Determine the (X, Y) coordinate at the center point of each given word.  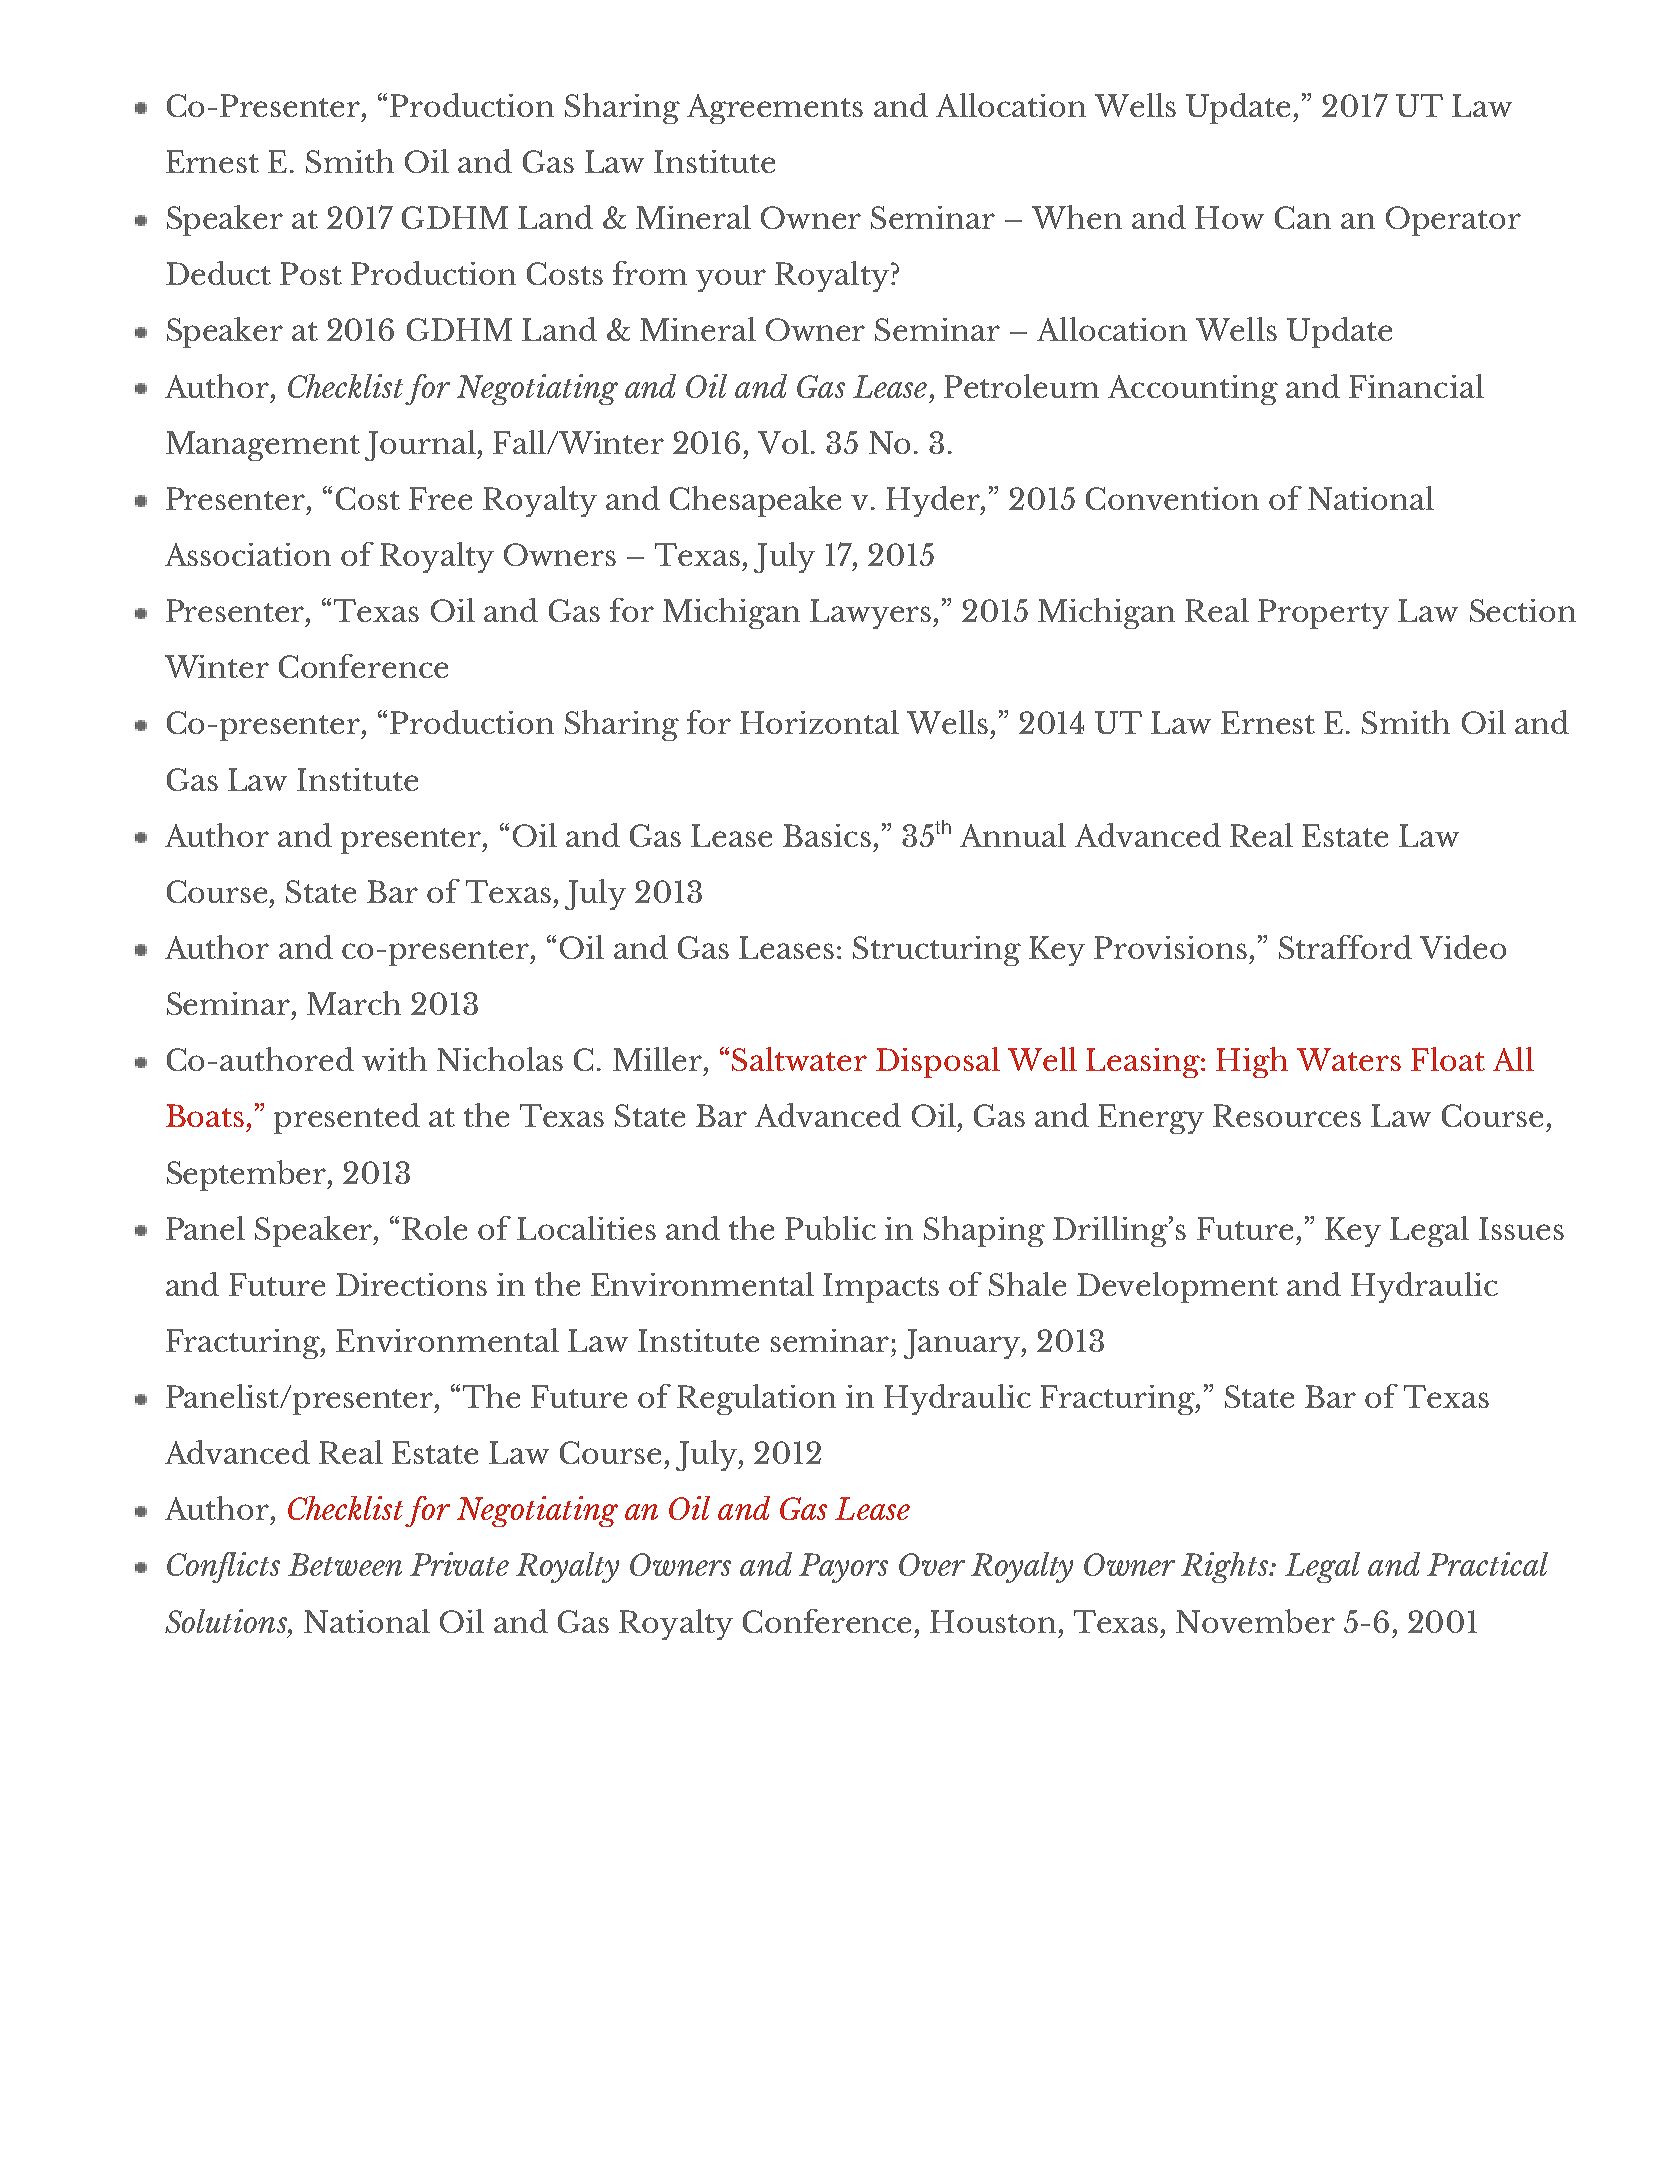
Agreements (775, 109)
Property (1323, 614)
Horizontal (819, 722)
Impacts (881, 1288)
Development (1177, 1287)
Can (1303, 217)
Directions (411, 1284)
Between (345, 1564)
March (354, 1003)
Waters (1349, 1059)
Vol (783, 442)
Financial (1416, 386)
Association (248, 554)
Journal (421, 445)
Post (311, 273)
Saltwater (799, 1059)
